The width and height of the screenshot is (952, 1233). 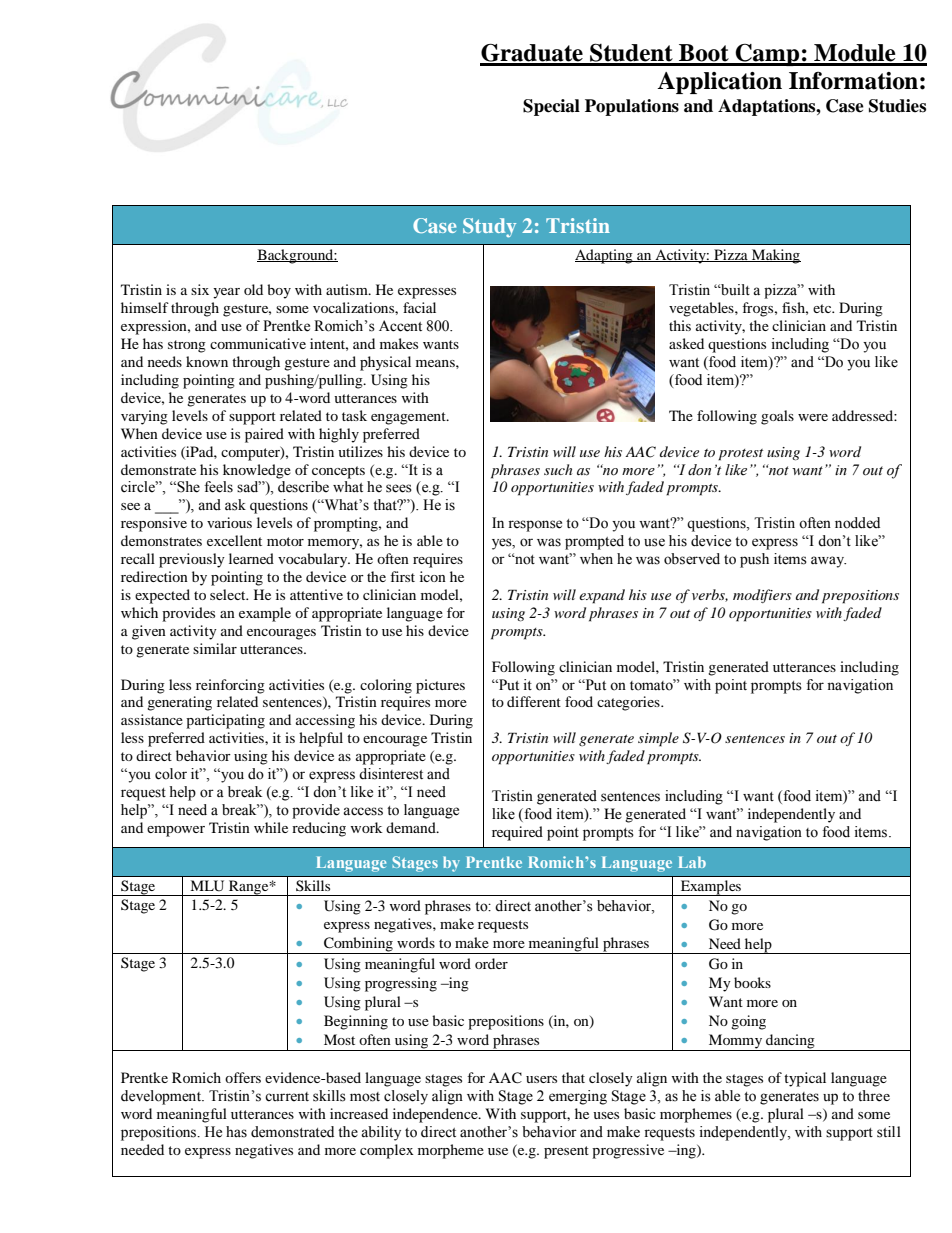 I want to click on users, so click(x=541, y=1079).
